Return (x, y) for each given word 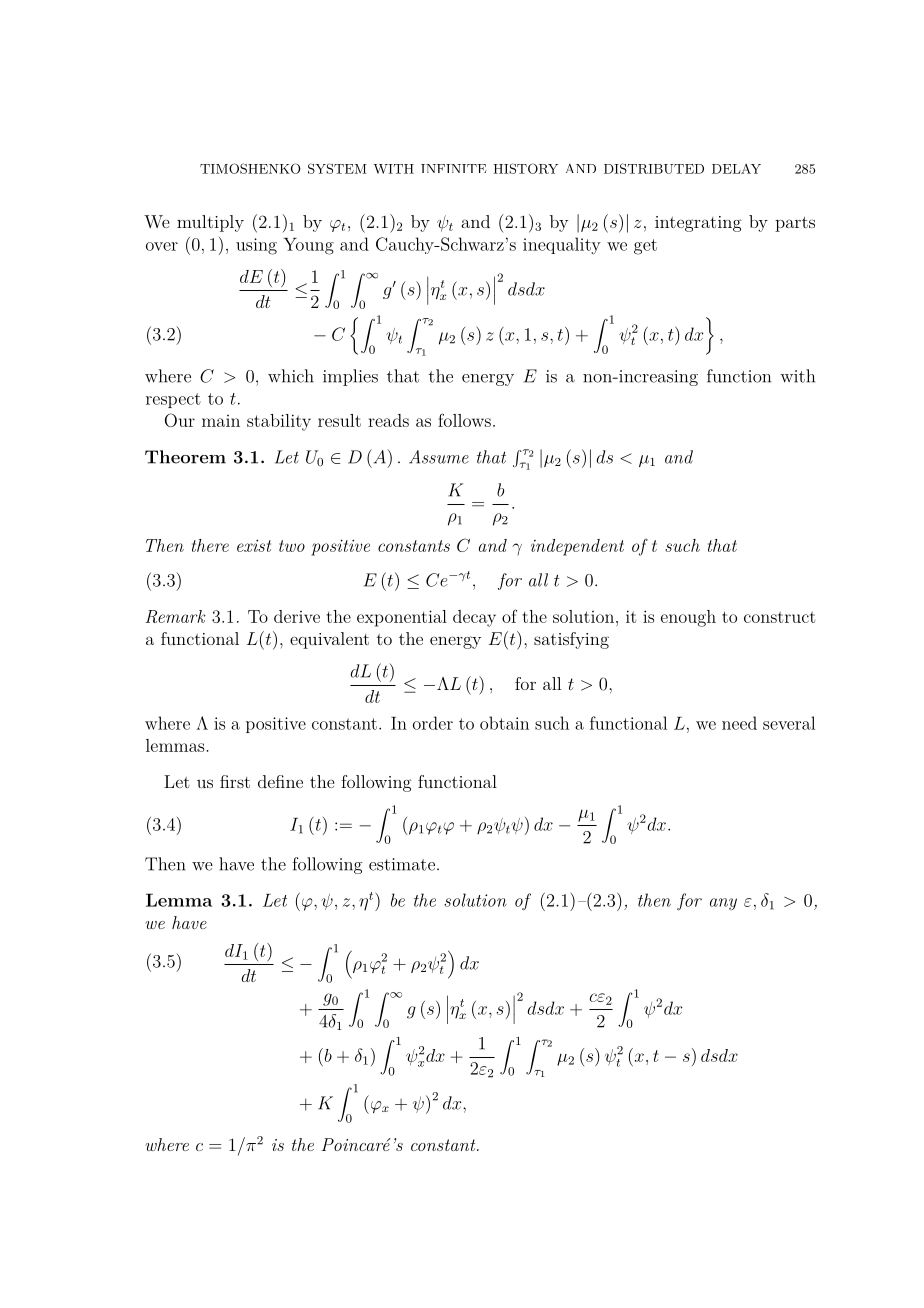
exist (254, 545)
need (739, 723)
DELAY (736, 169)
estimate (402, 864)
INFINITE (454, 168)
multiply (210, 223)
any (723, 904)
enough (688, 618)
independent (577, 547)
